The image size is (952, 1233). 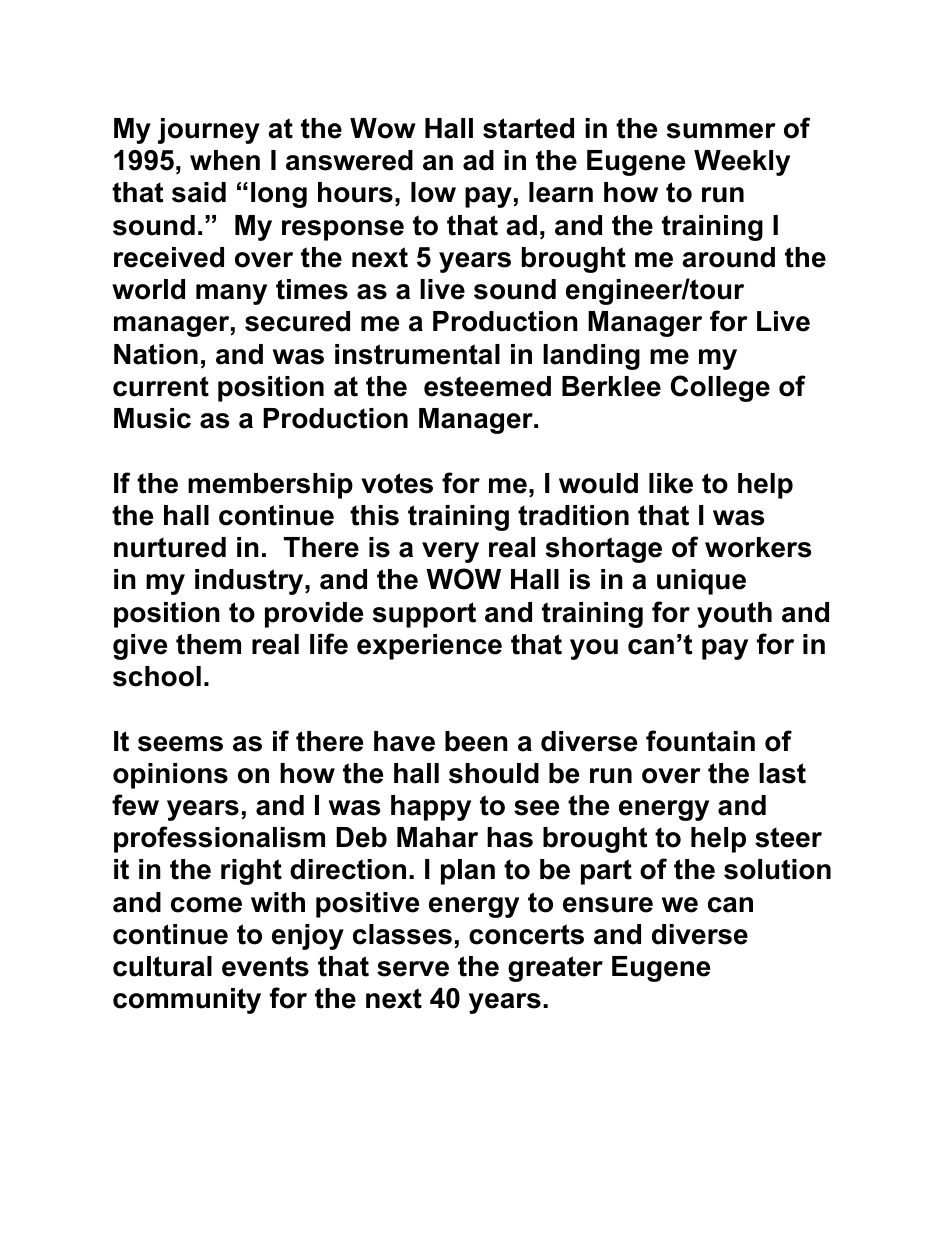 I want to click on last, so click(x=782, y=773).
